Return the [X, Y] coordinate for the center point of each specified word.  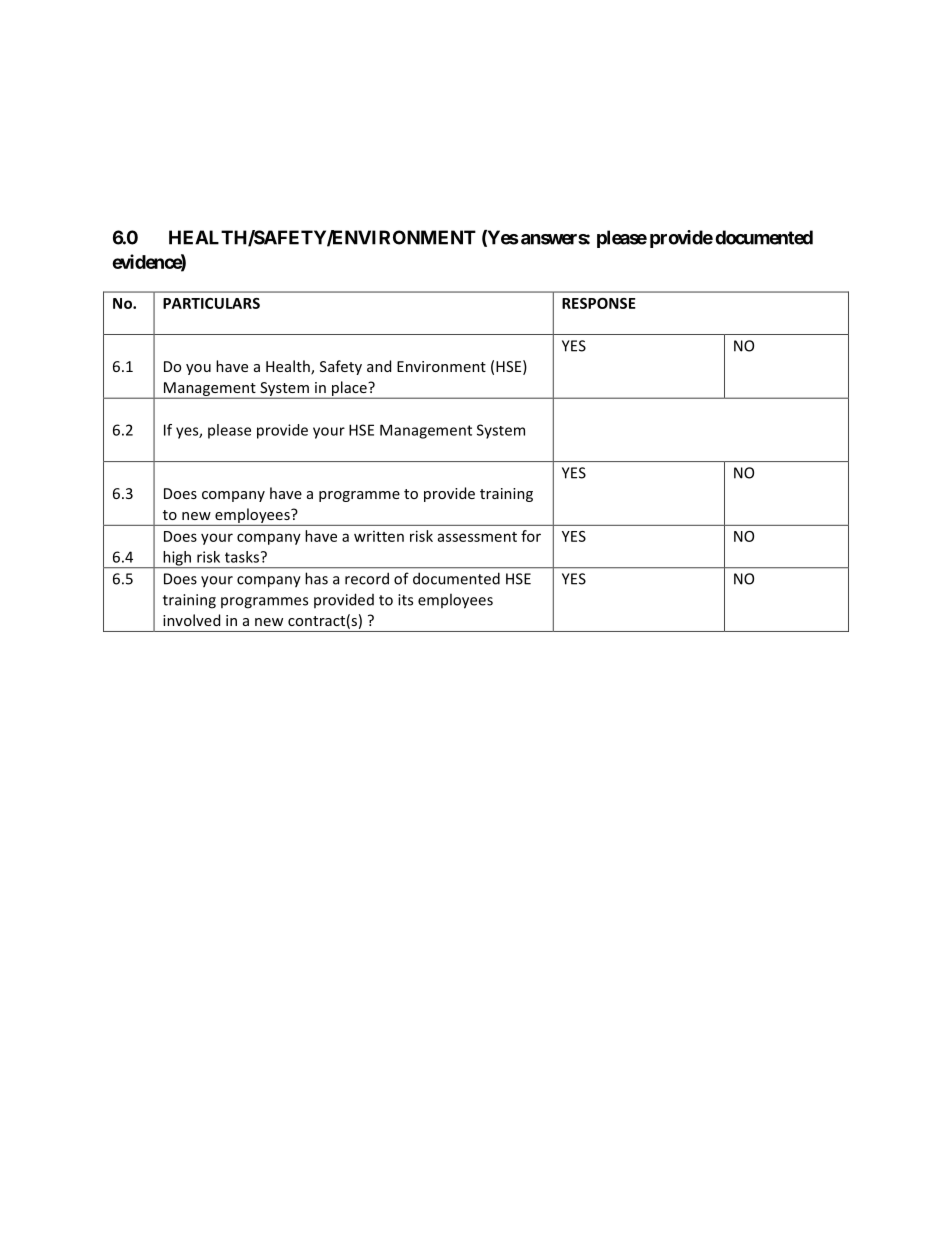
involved [191, 620]
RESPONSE [599, 303]
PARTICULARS [211, 303]
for [531, 536]
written [379, 536]
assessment [477, 537]
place [349, 389]
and [379, 366]
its [405, 600]
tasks [242, 557]
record [367, 578]
